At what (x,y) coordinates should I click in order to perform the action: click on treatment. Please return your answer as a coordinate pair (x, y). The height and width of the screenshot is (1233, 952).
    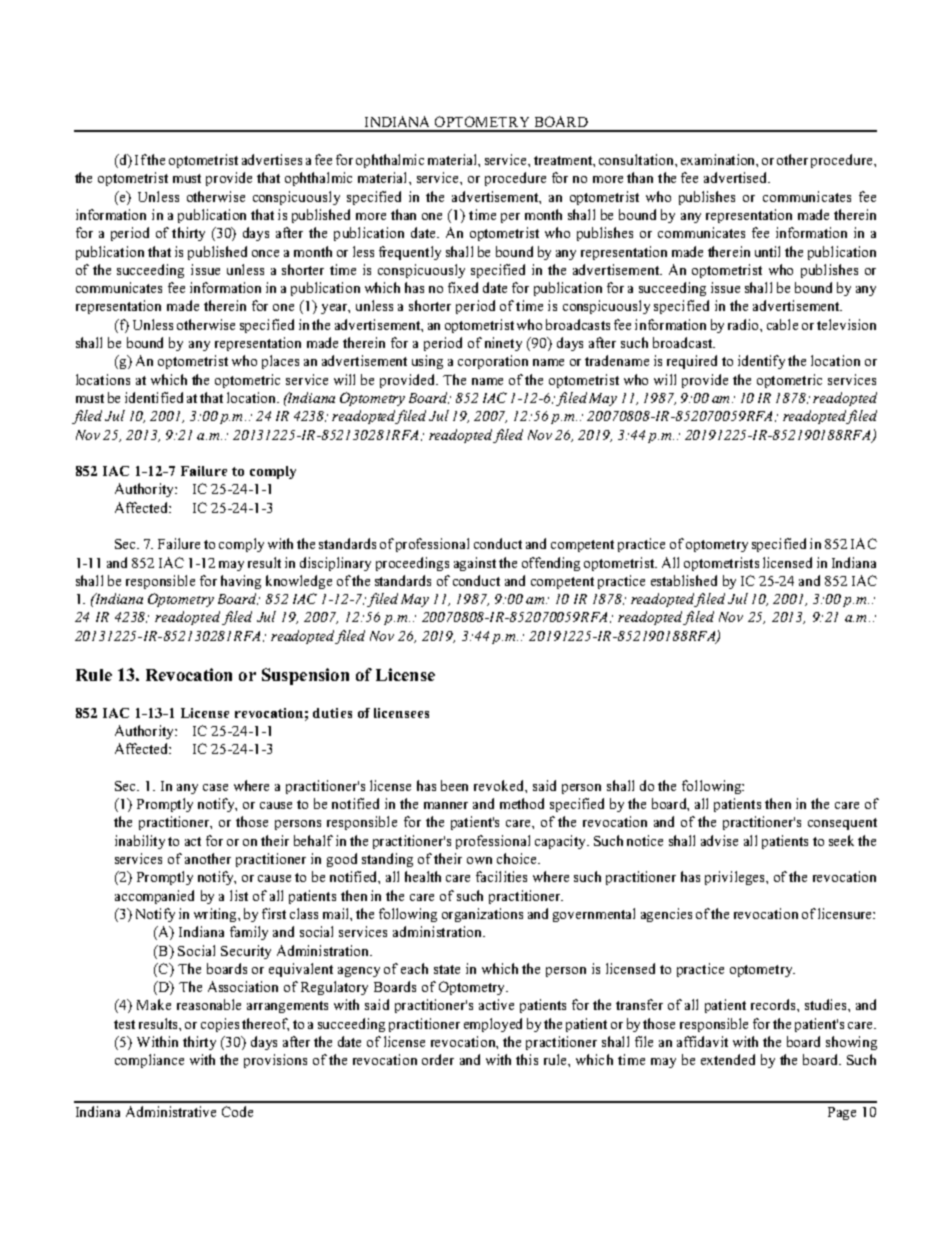
    Looking at the image, I should click on (564, 160).
